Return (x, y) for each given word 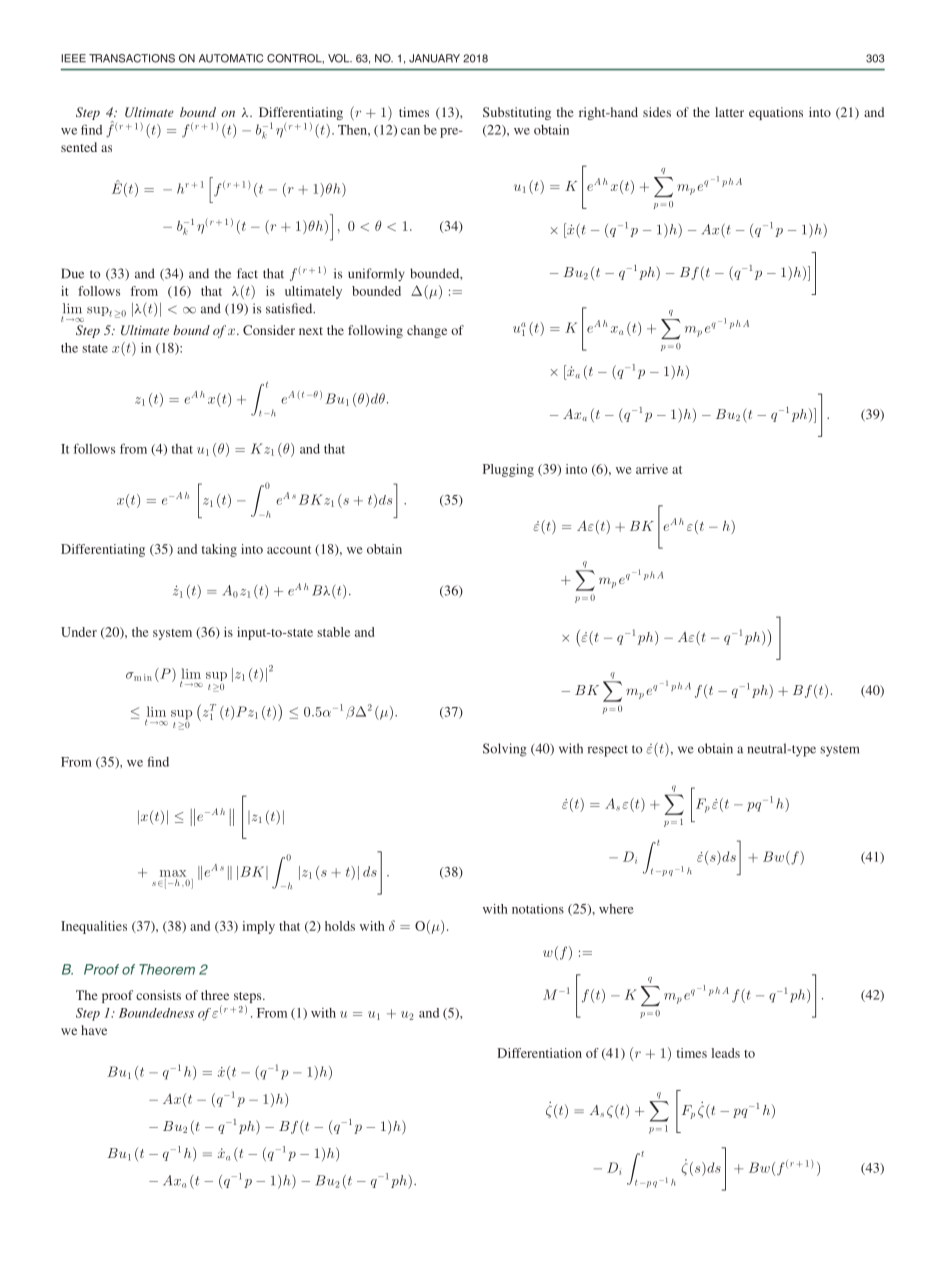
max (173, 873)
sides (657, 112)
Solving (505, 750)
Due (72, 273)
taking (219, 550)
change (427, 331)
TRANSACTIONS (132, 58)
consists (158, 995)
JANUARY (434, 58)
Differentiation (539, 1053)
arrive (652, 469)
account (289, 550)
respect (608, 751)
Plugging (508, 470)
